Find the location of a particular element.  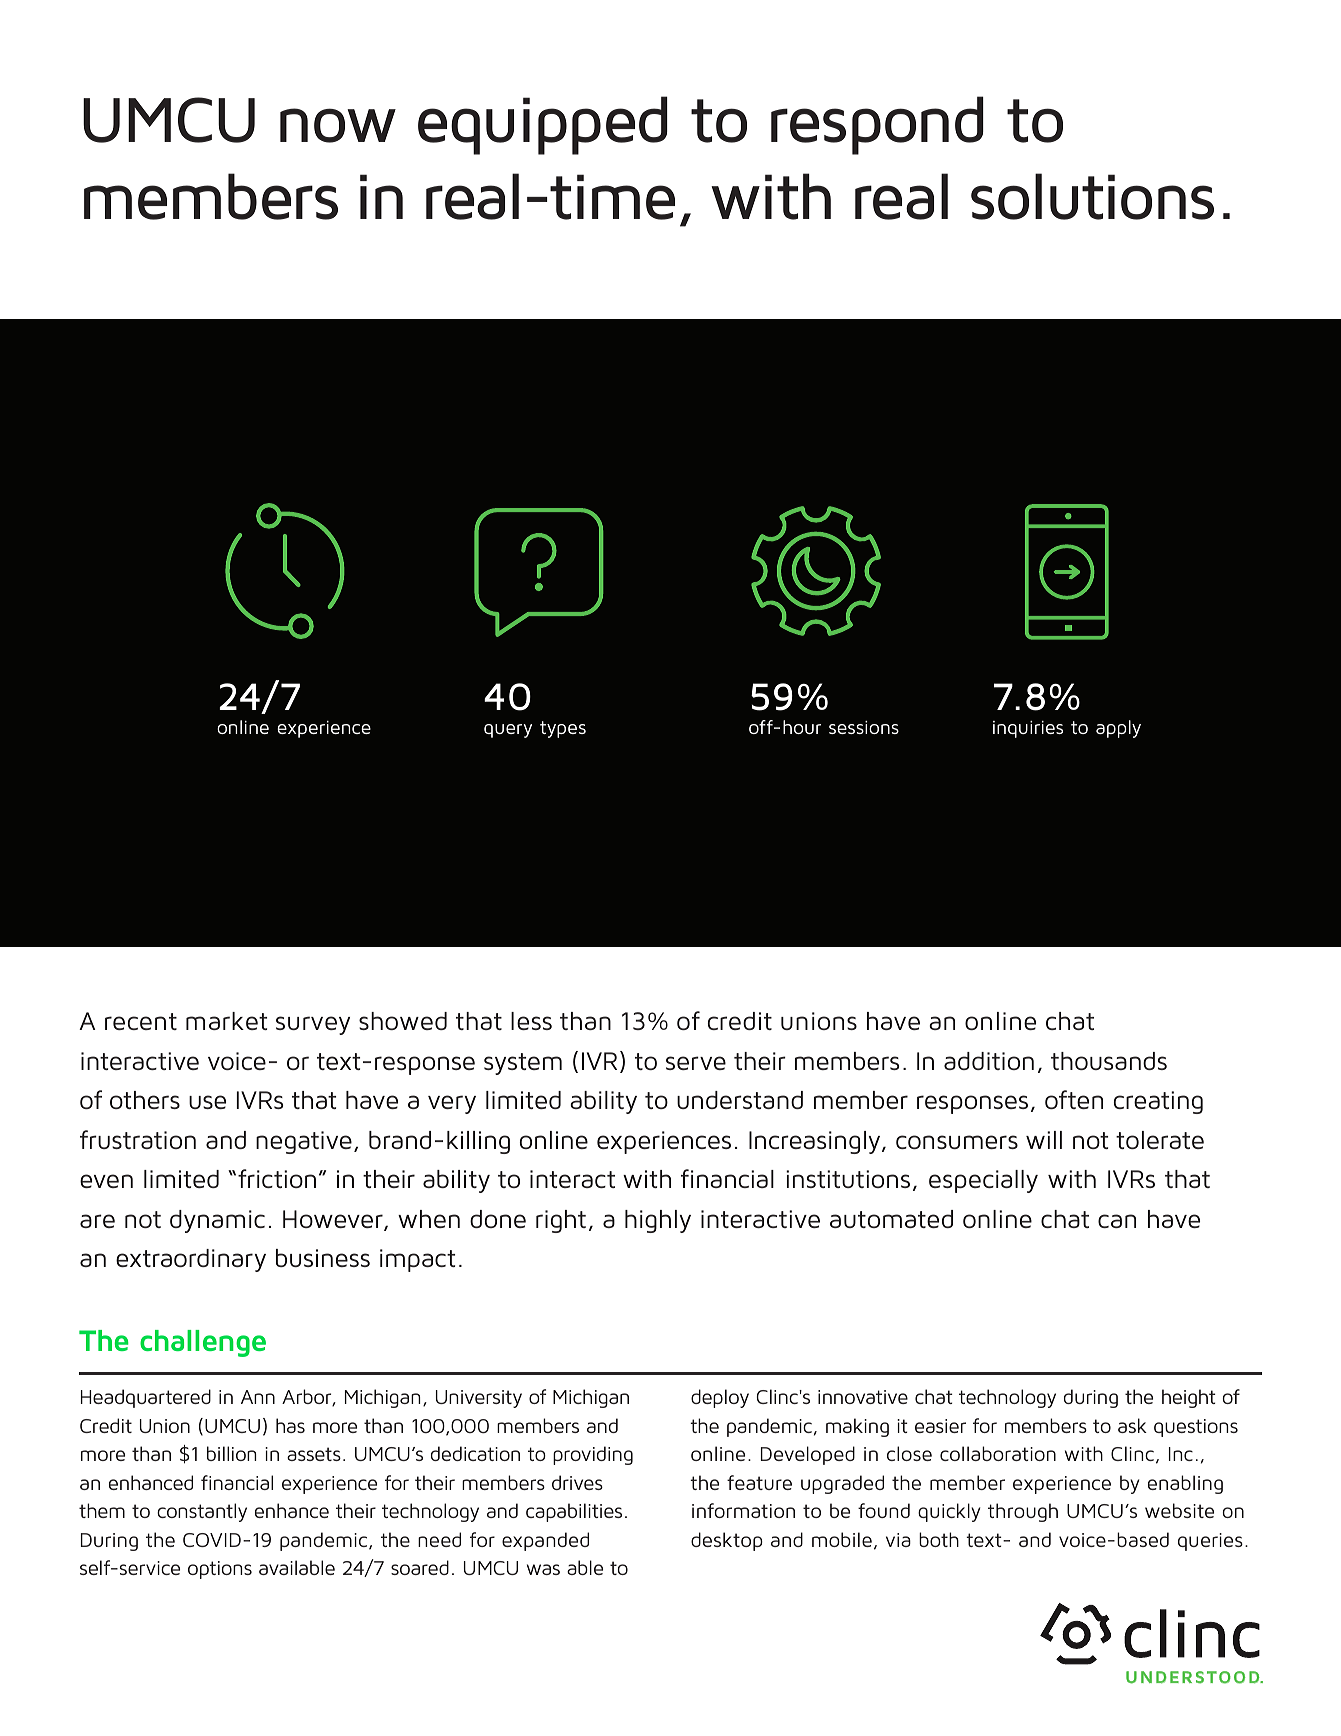

types is located at coordinates (563, 729).
